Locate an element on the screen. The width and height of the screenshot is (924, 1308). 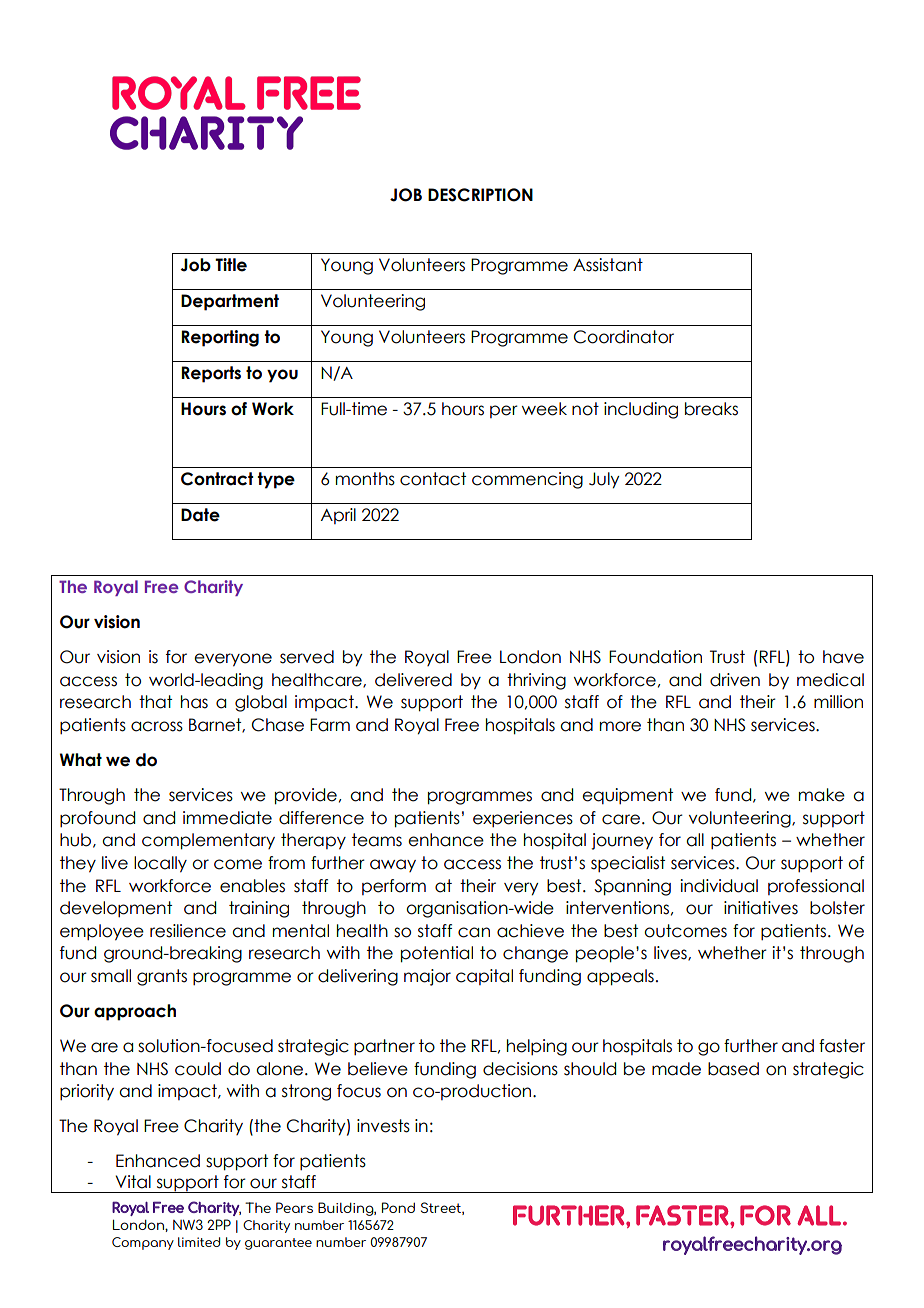
initiatives is located at coordinates (761, 908).
